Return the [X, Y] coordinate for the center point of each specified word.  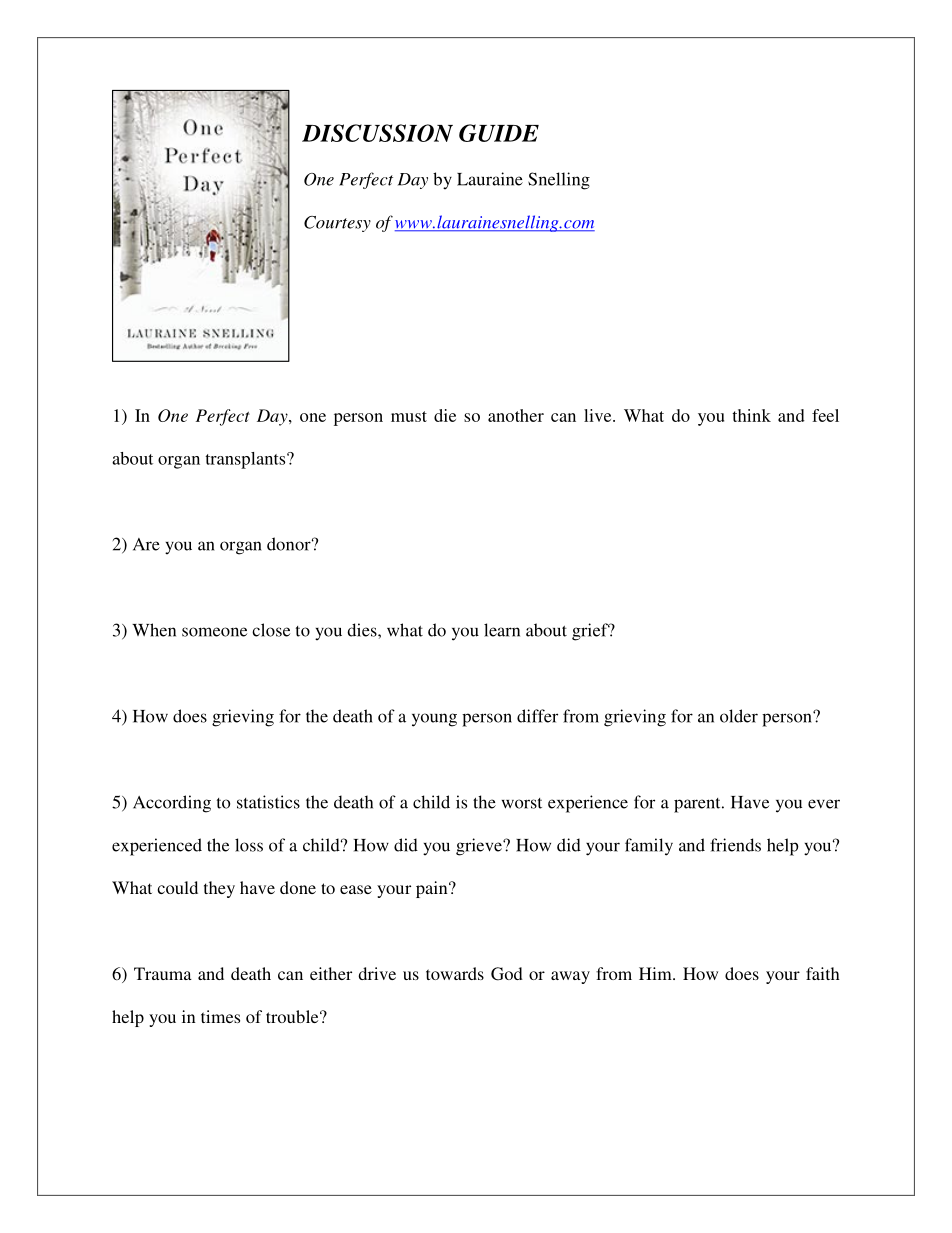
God [507, 974]
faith [823, 973]
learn [502, 630]
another [516, 415]
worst [522, 803]
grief [591, 632]
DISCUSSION [377, 133]
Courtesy [337, 224]
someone [214, 632]
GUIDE [499, 133]
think [751, 415]
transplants [246, 460]
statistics [268, 802]
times [220, 1016]
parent [698, 805]
